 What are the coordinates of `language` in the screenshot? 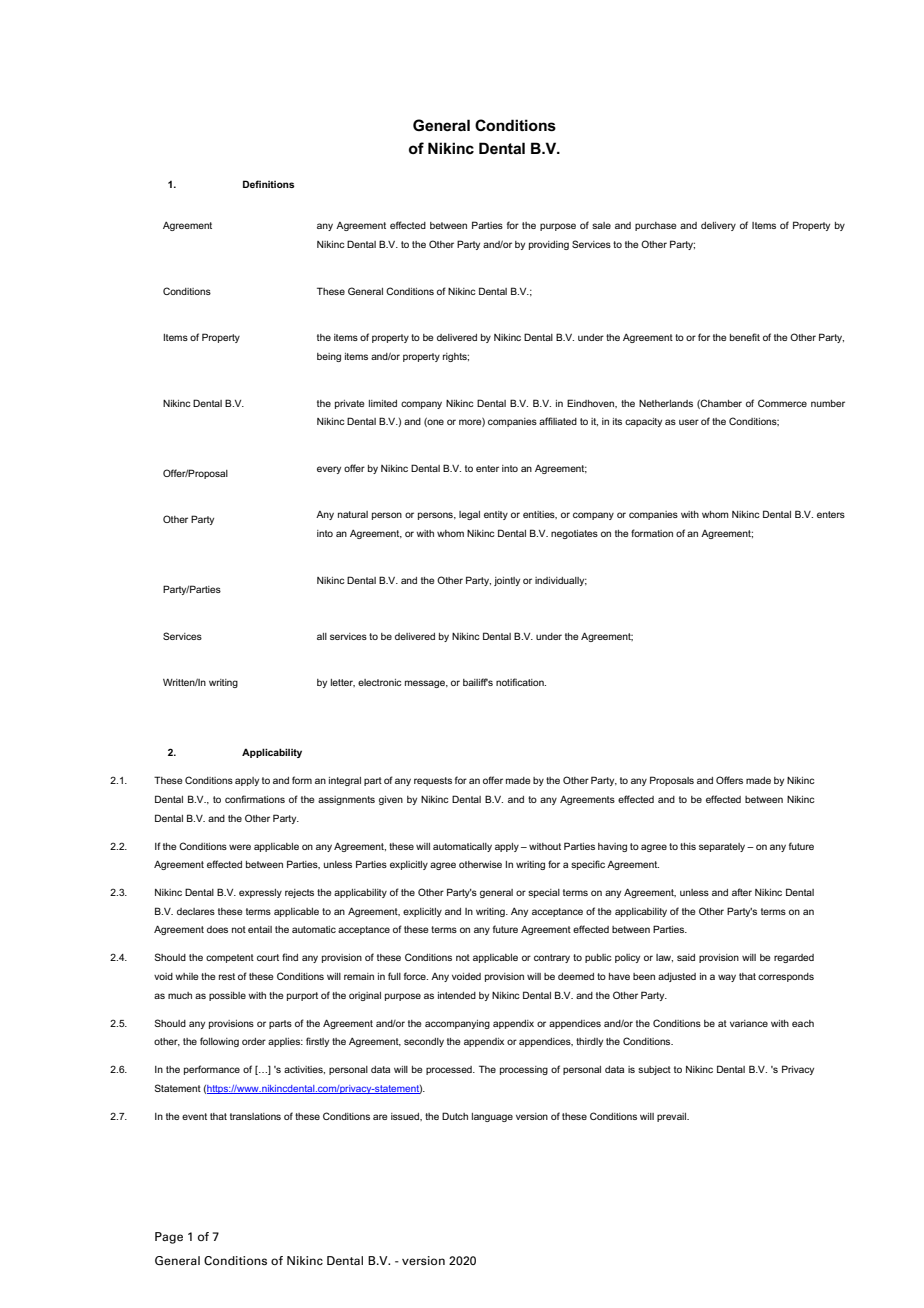 It's located at (492, 1117).
